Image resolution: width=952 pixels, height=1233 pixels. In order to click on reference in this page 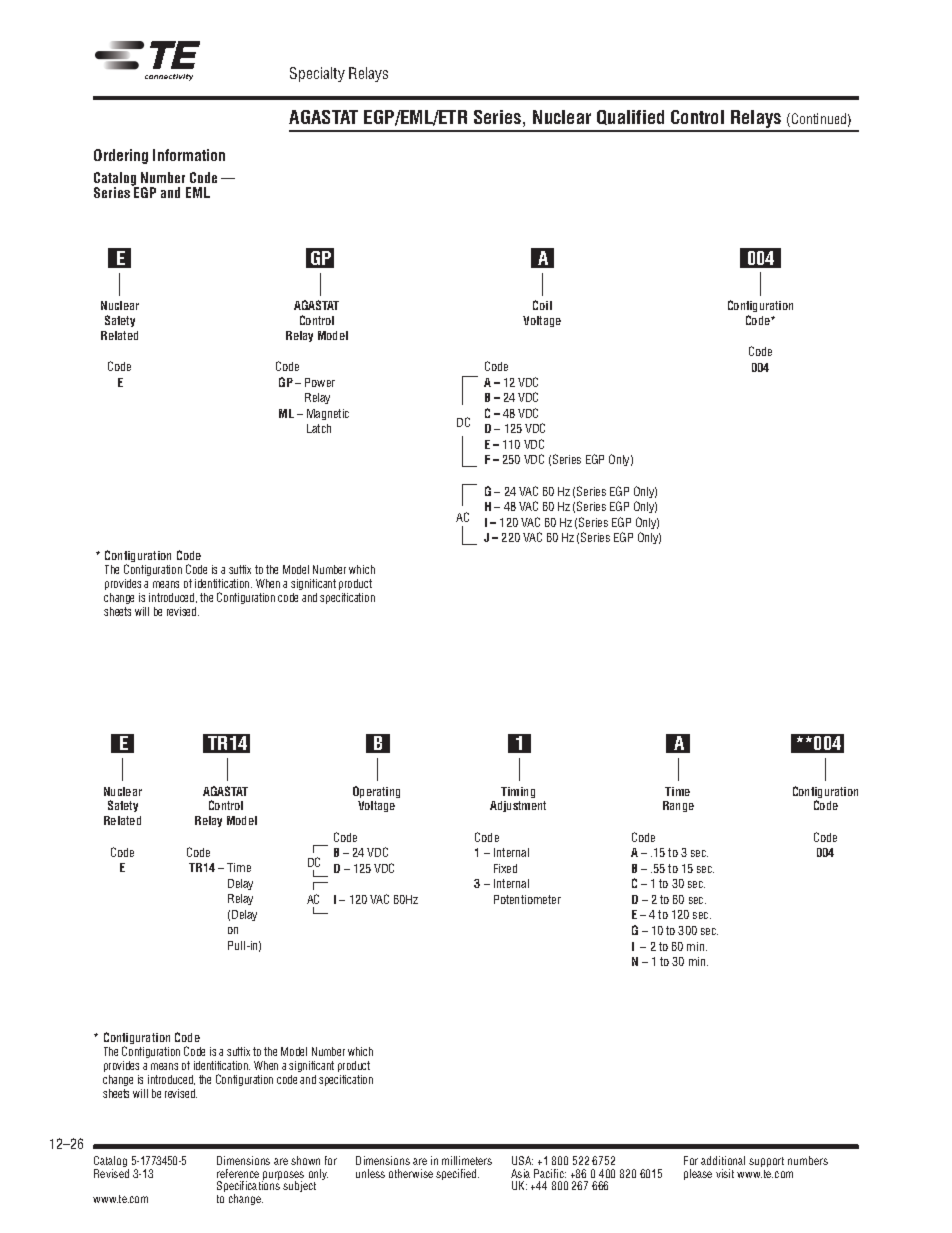, I will do `click(238, 1173)`.
